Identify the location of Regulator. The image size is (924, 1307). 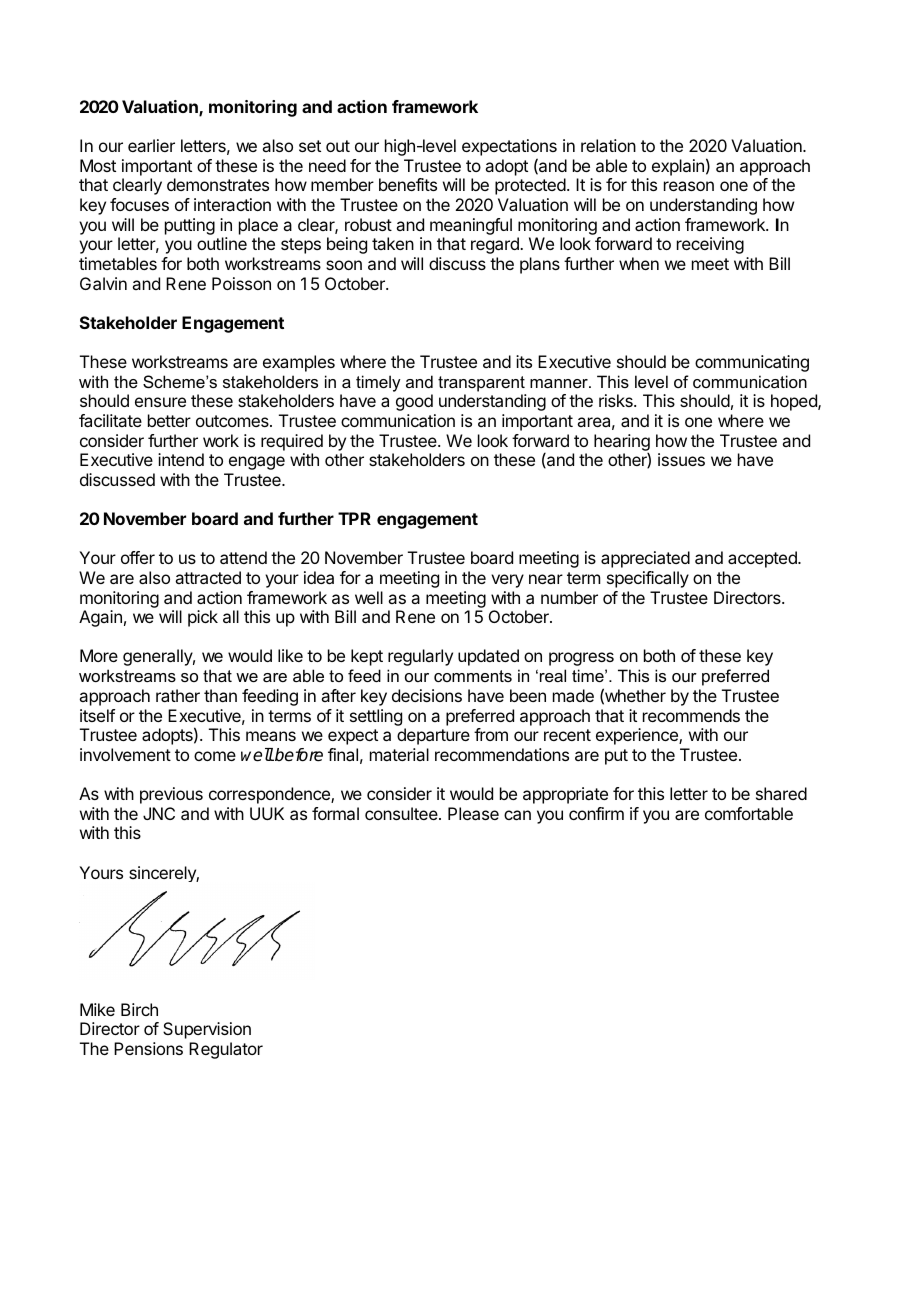
(226, 1050).
